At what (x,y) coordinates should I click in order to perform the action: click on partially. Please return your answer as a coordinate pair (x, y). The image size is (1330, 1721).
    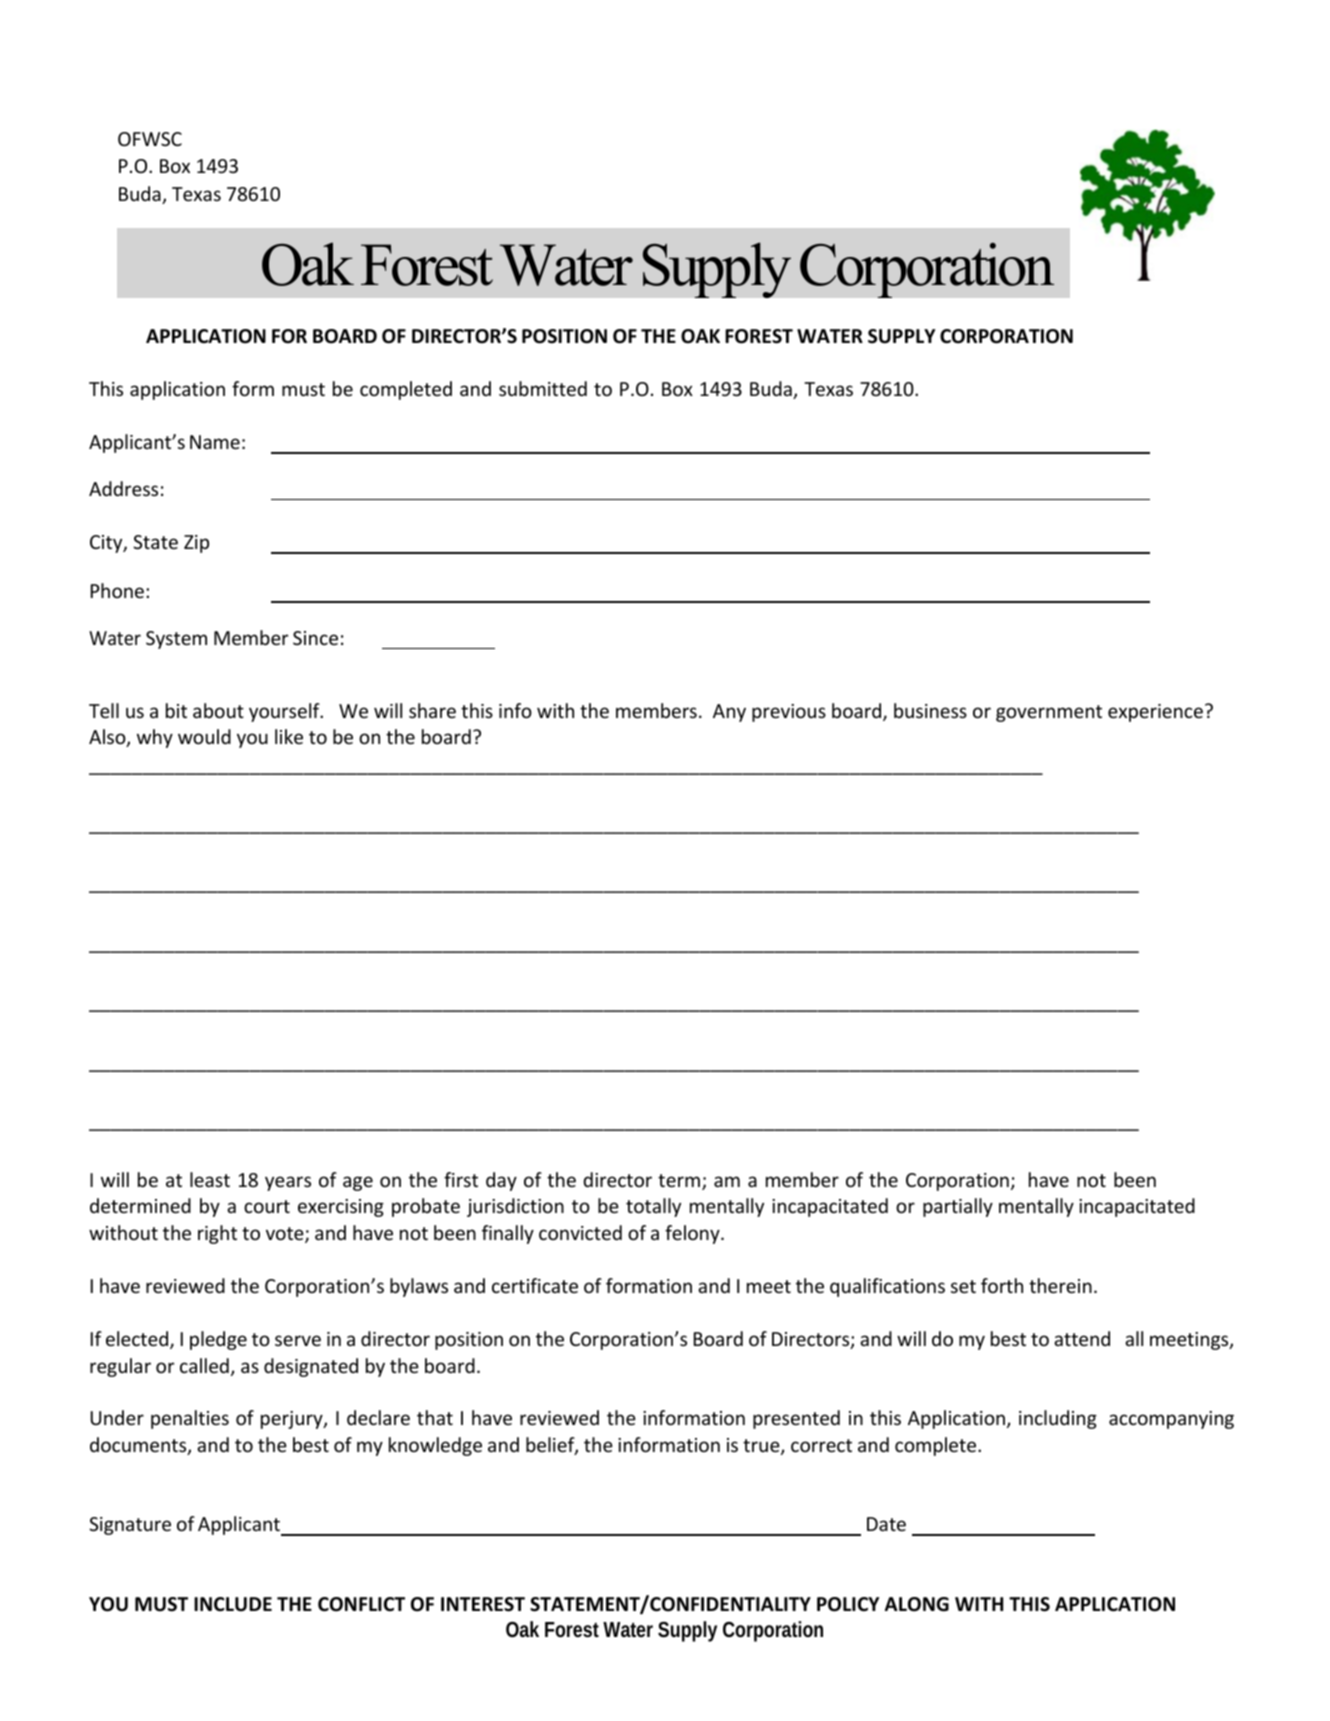
    Looking at the image, I should click on (958, 1207).
